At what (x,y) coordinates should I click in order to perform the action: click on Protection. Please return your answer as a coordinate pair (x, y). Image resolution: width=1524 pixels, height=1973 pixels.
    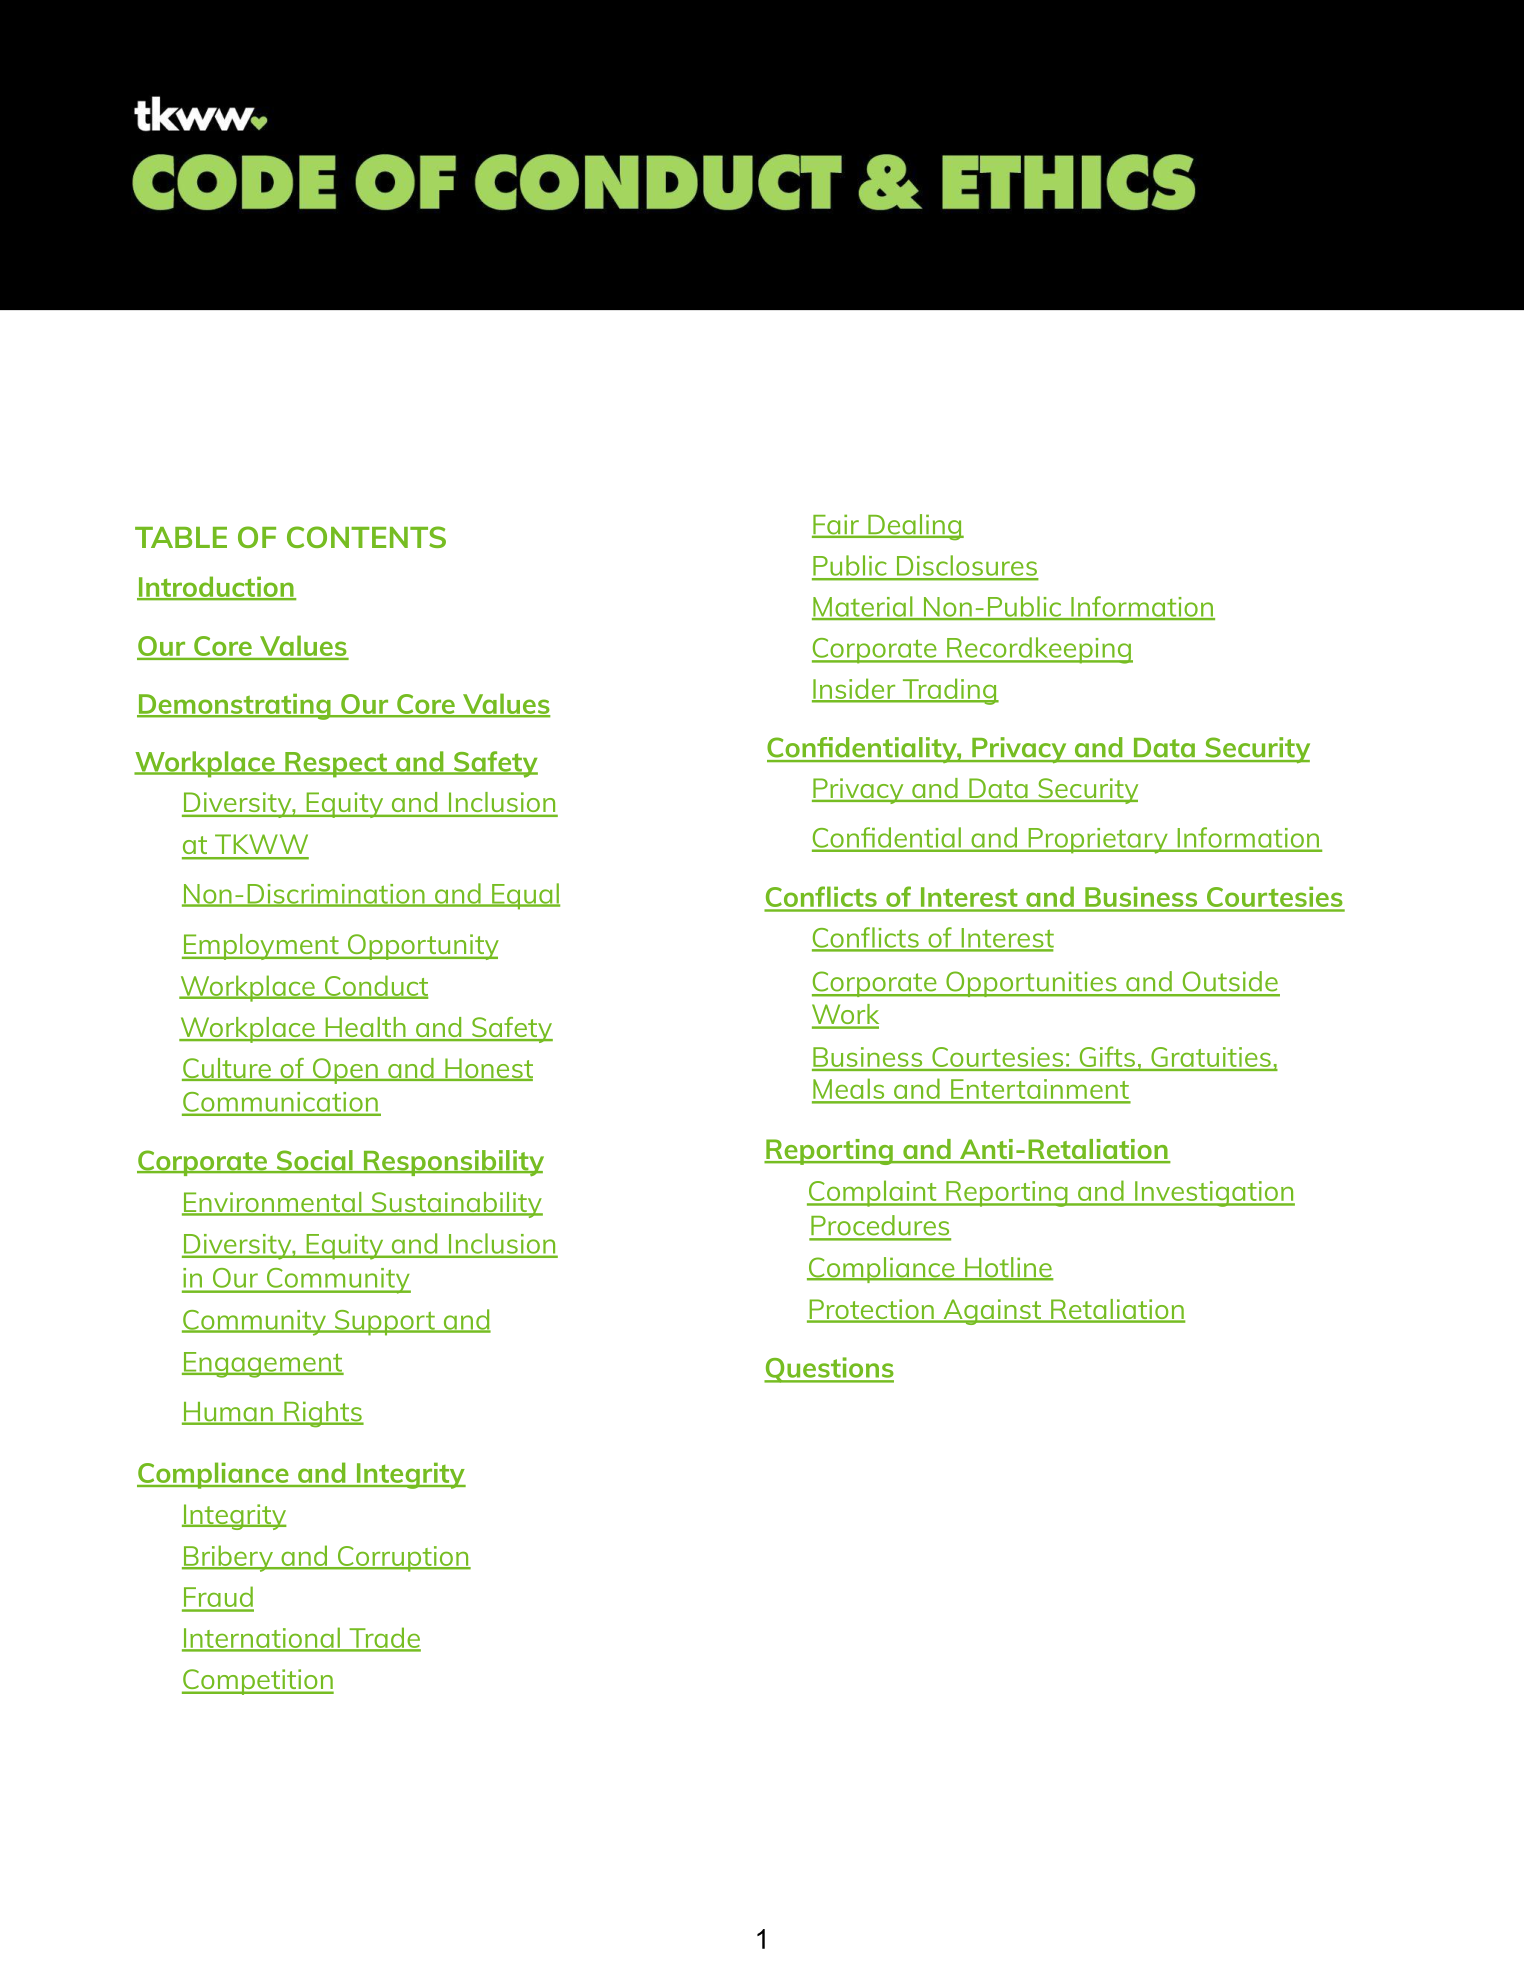
    Looking at the image, I should click on (871, 1310).
